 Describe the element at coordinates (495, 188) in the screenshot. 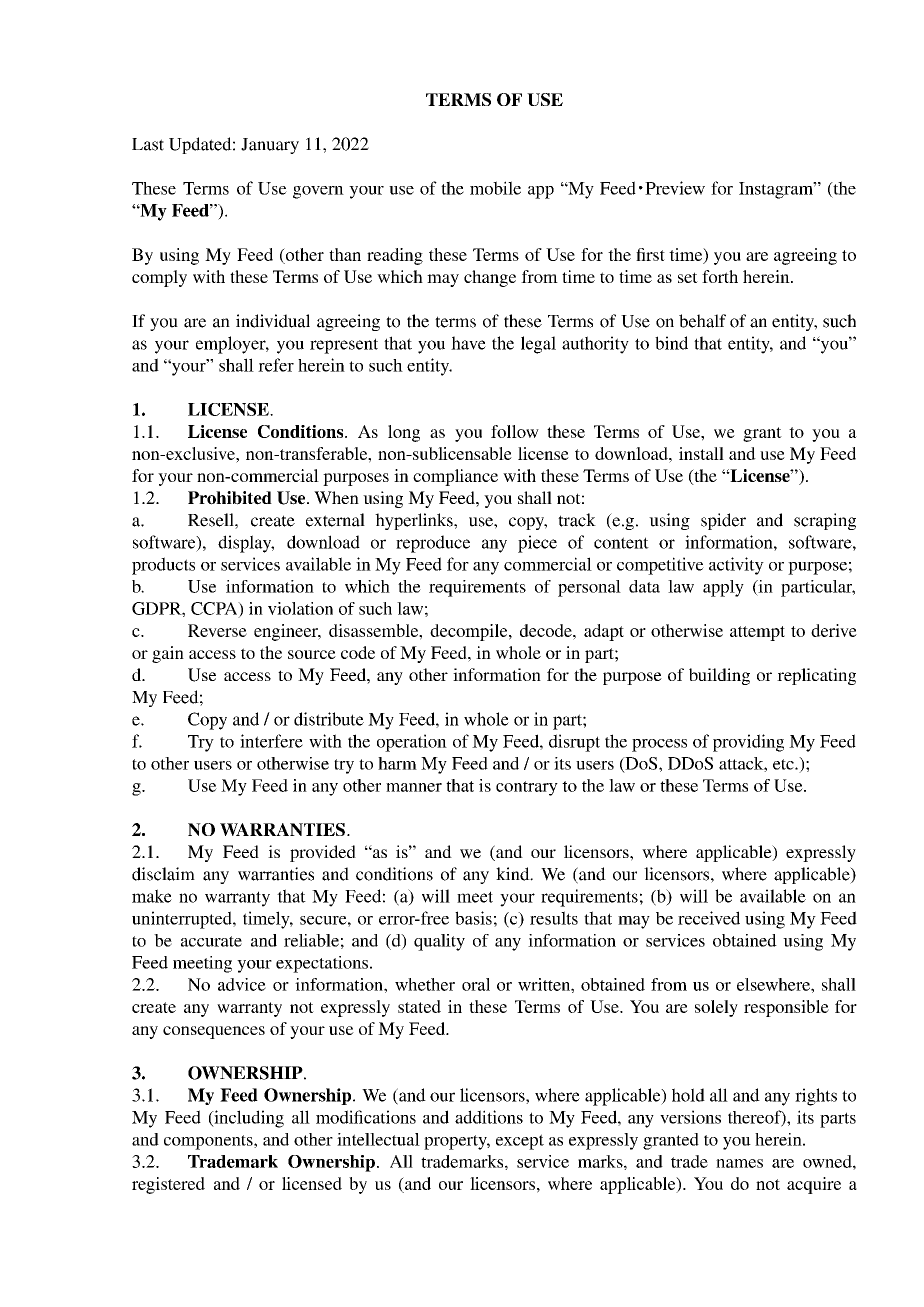

I see `mobile` at that location.
